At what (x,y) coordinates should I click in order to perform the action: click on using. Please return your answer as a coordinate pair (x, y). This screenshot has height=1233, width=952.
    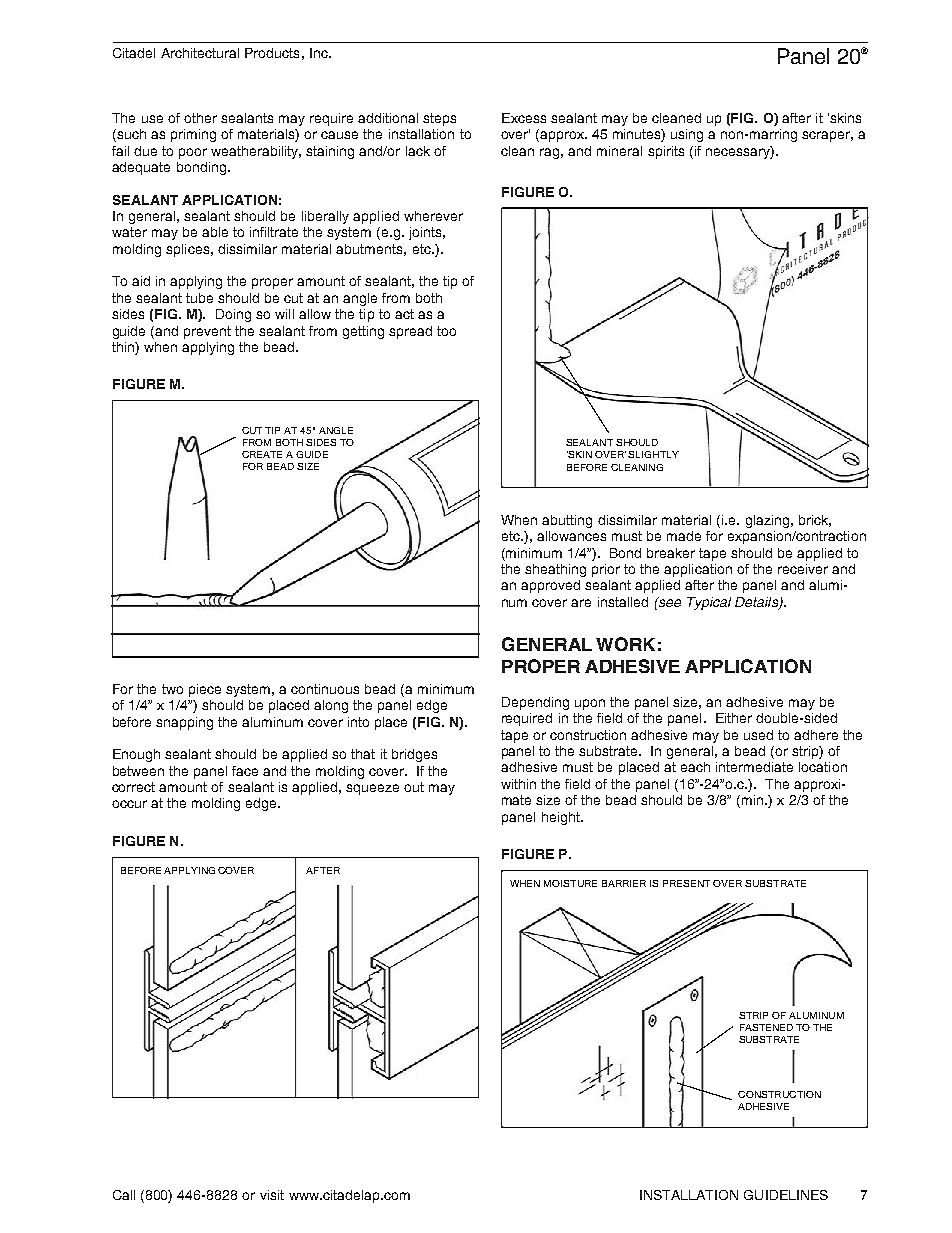
    Looking at the image, I should click on (687, 135).
